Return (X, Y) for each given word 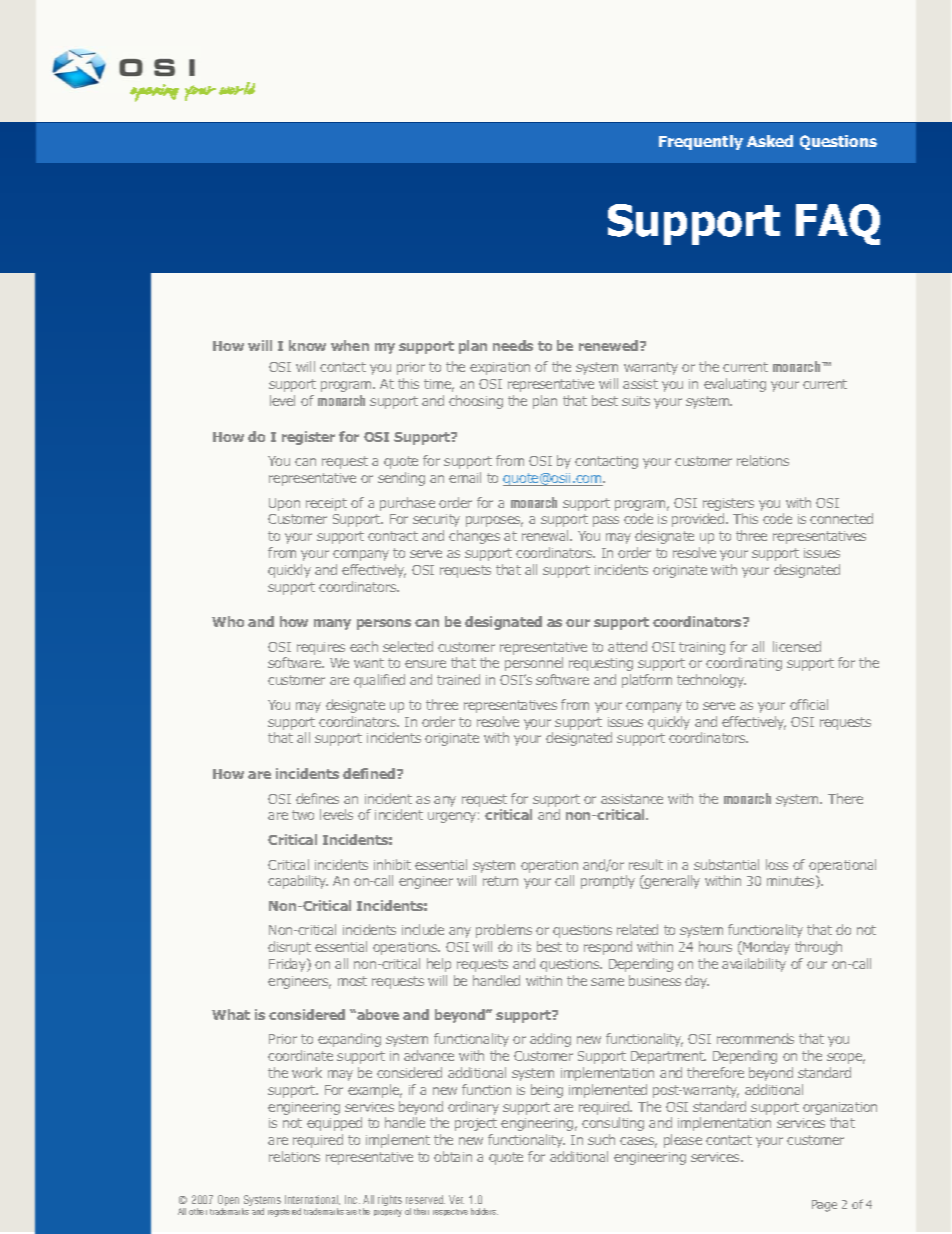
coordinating (744, 664)
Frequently (701, 142)
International (312, 1200)
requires (321, 648)
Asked (770, 141)
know (307, 345)
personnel (534, 664)
